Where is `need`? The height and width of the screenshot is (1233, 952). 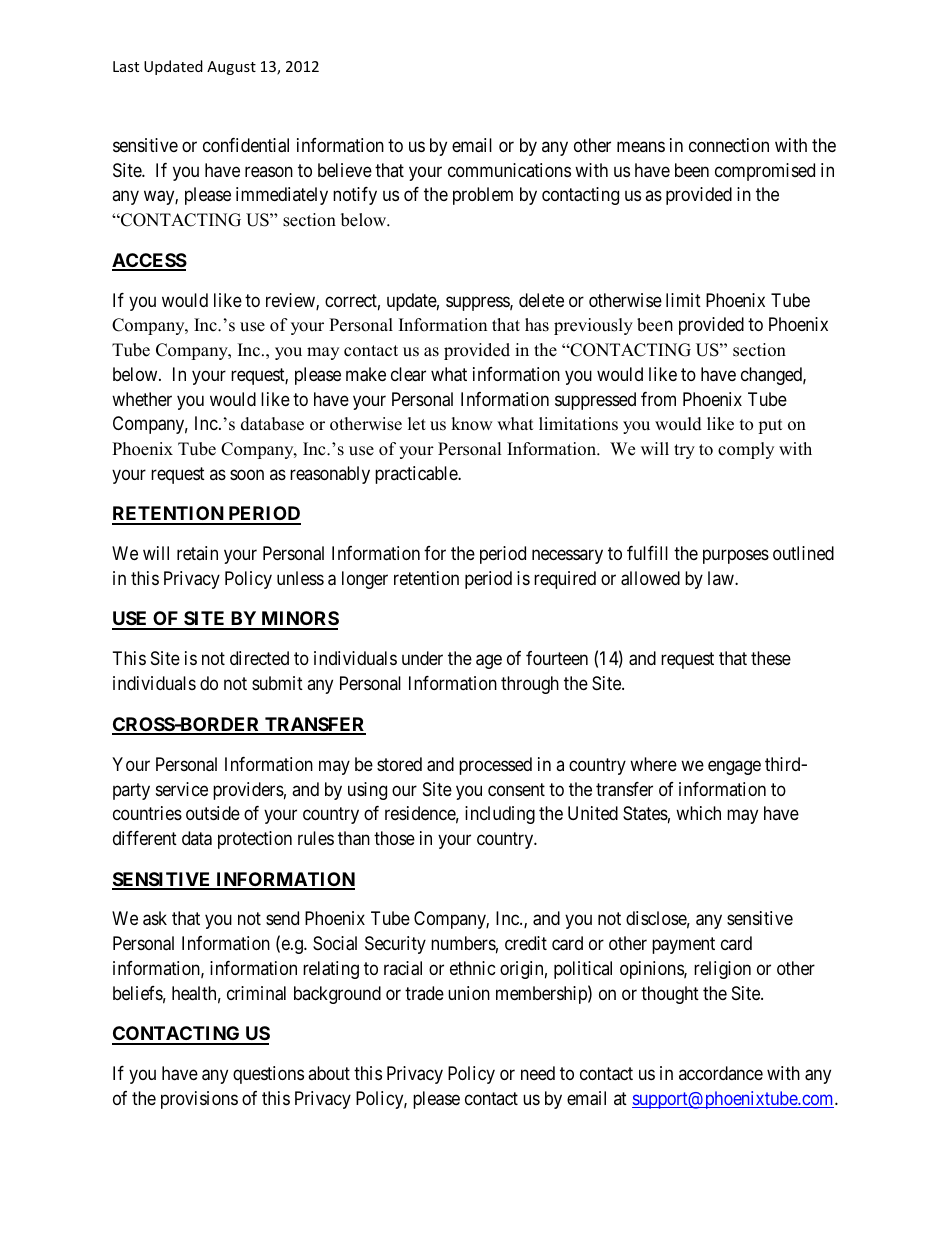
need is located at coordinates (538, 1073).
